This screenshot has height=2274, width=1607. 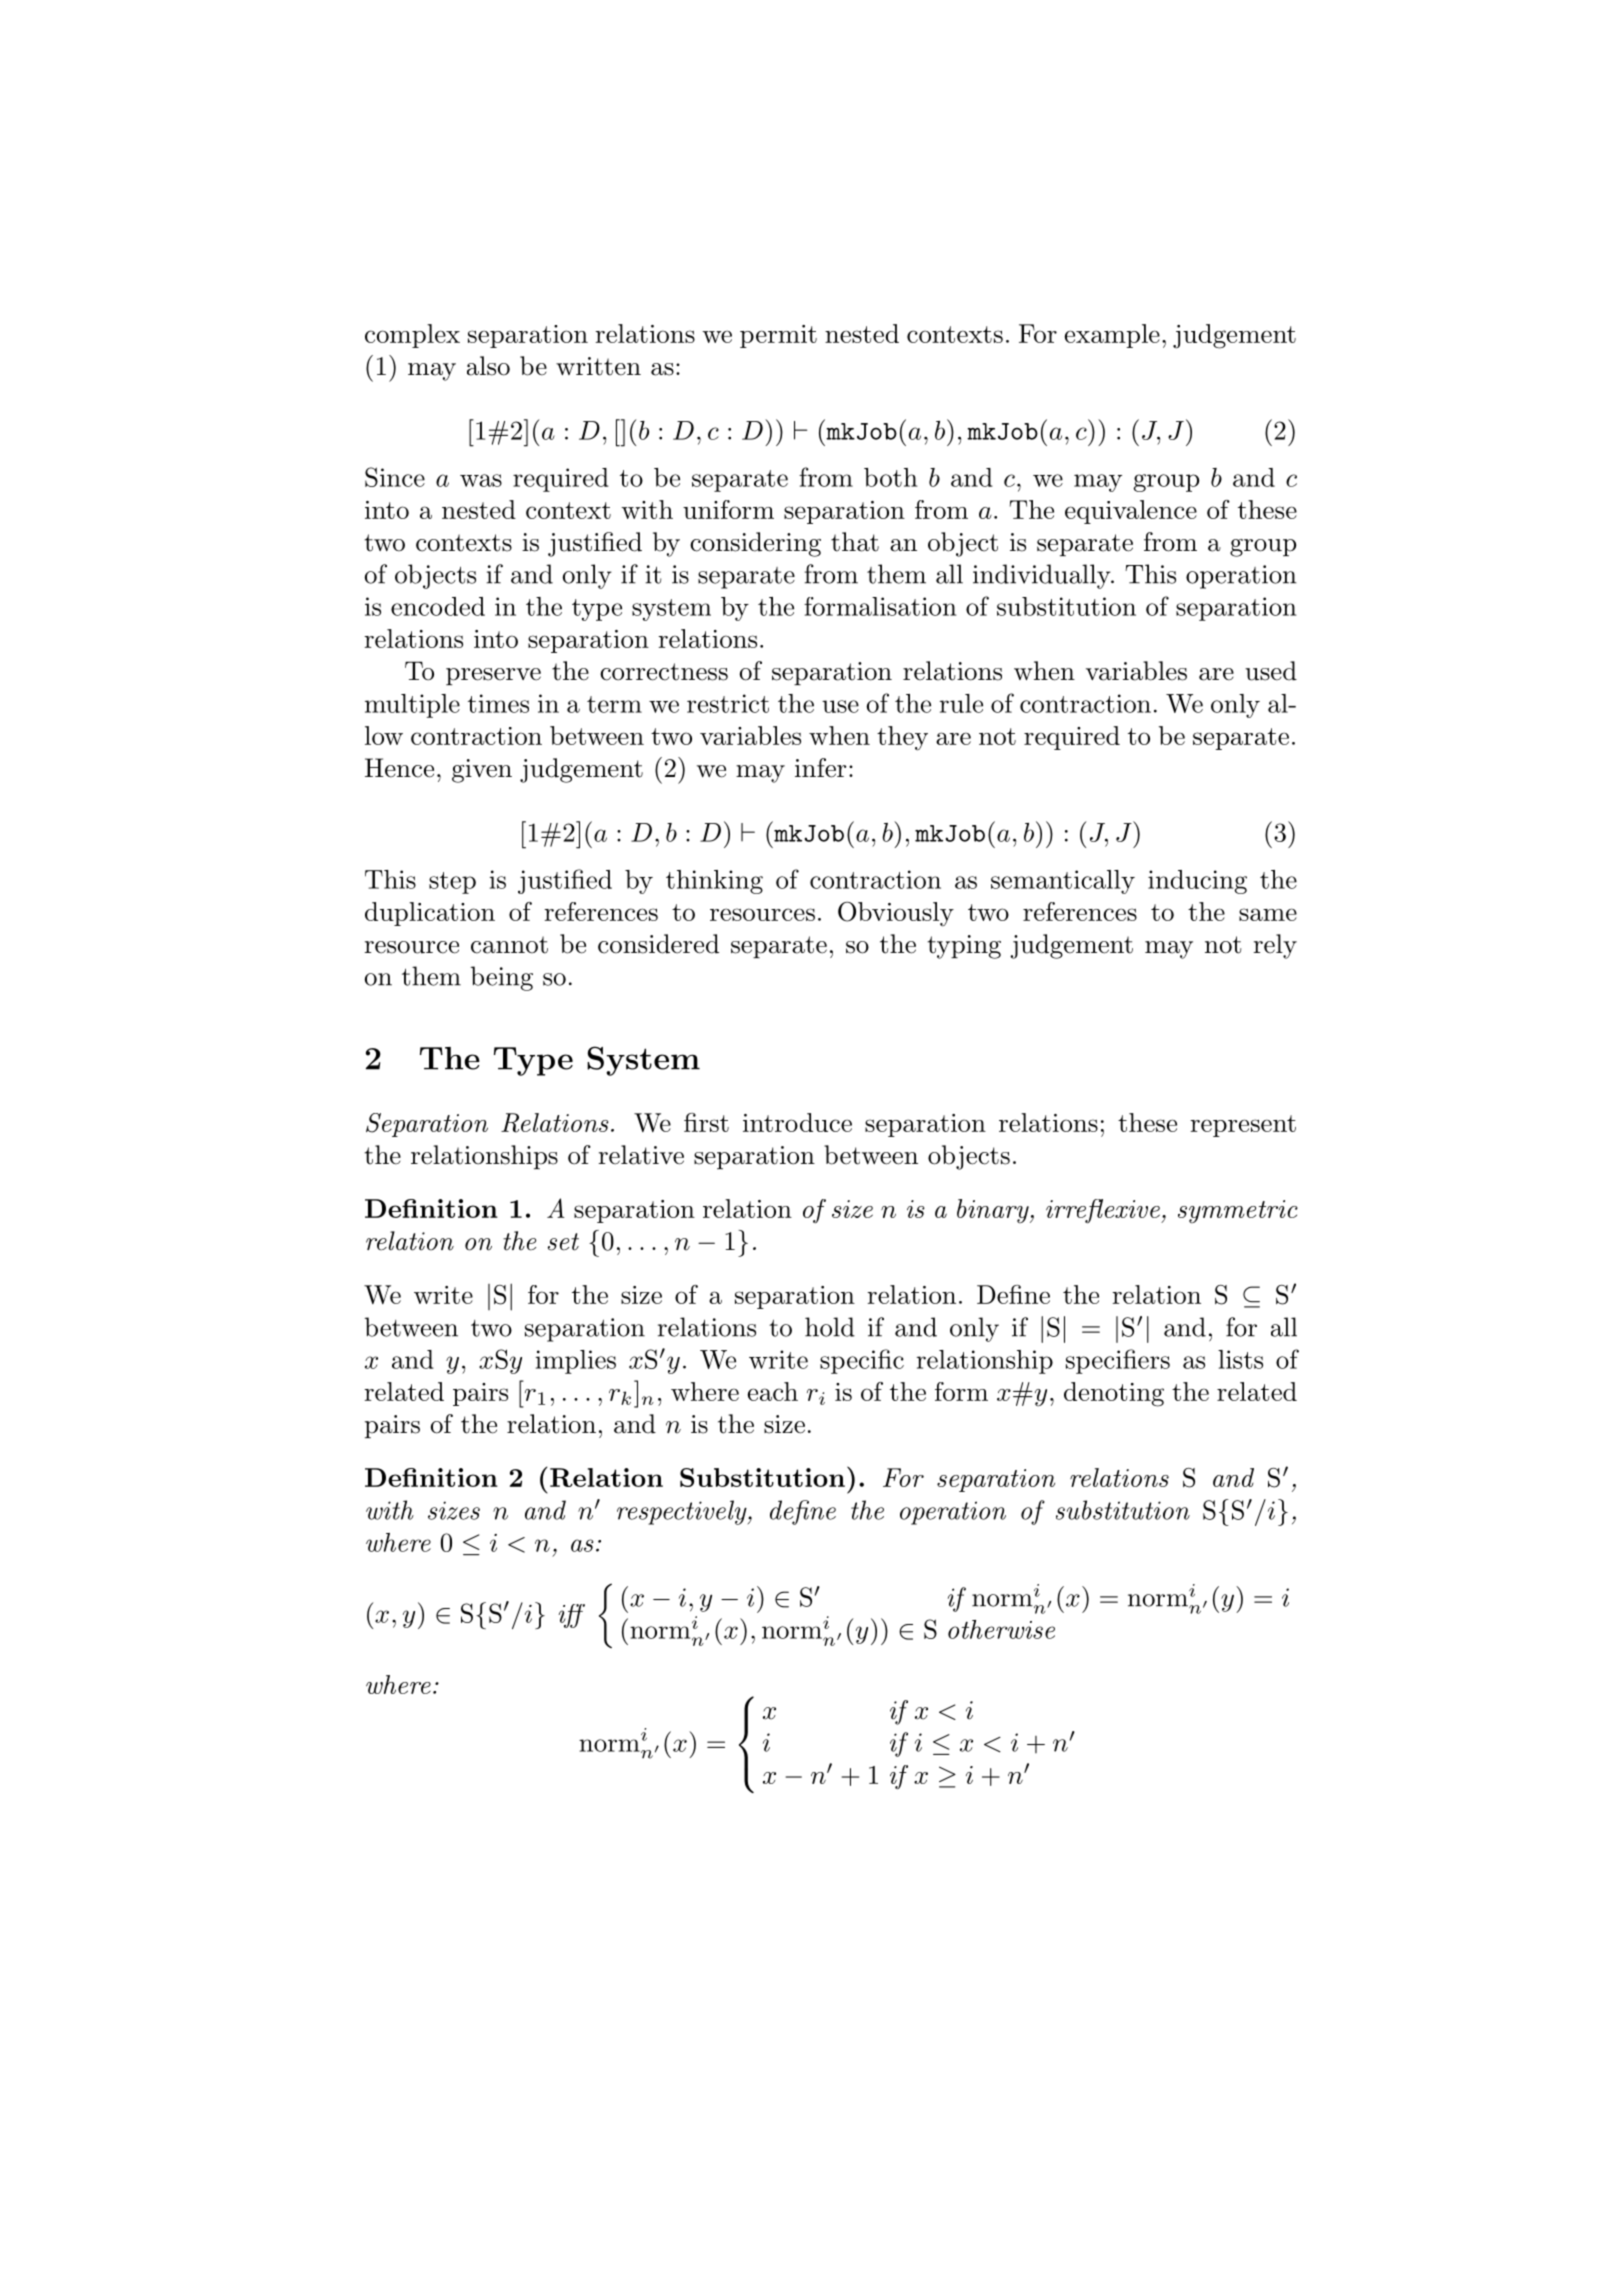 What do you see at coordinates (1114, 1394) in the screenshot?
I see `denoting` at bounding box center [1114, 1394].
